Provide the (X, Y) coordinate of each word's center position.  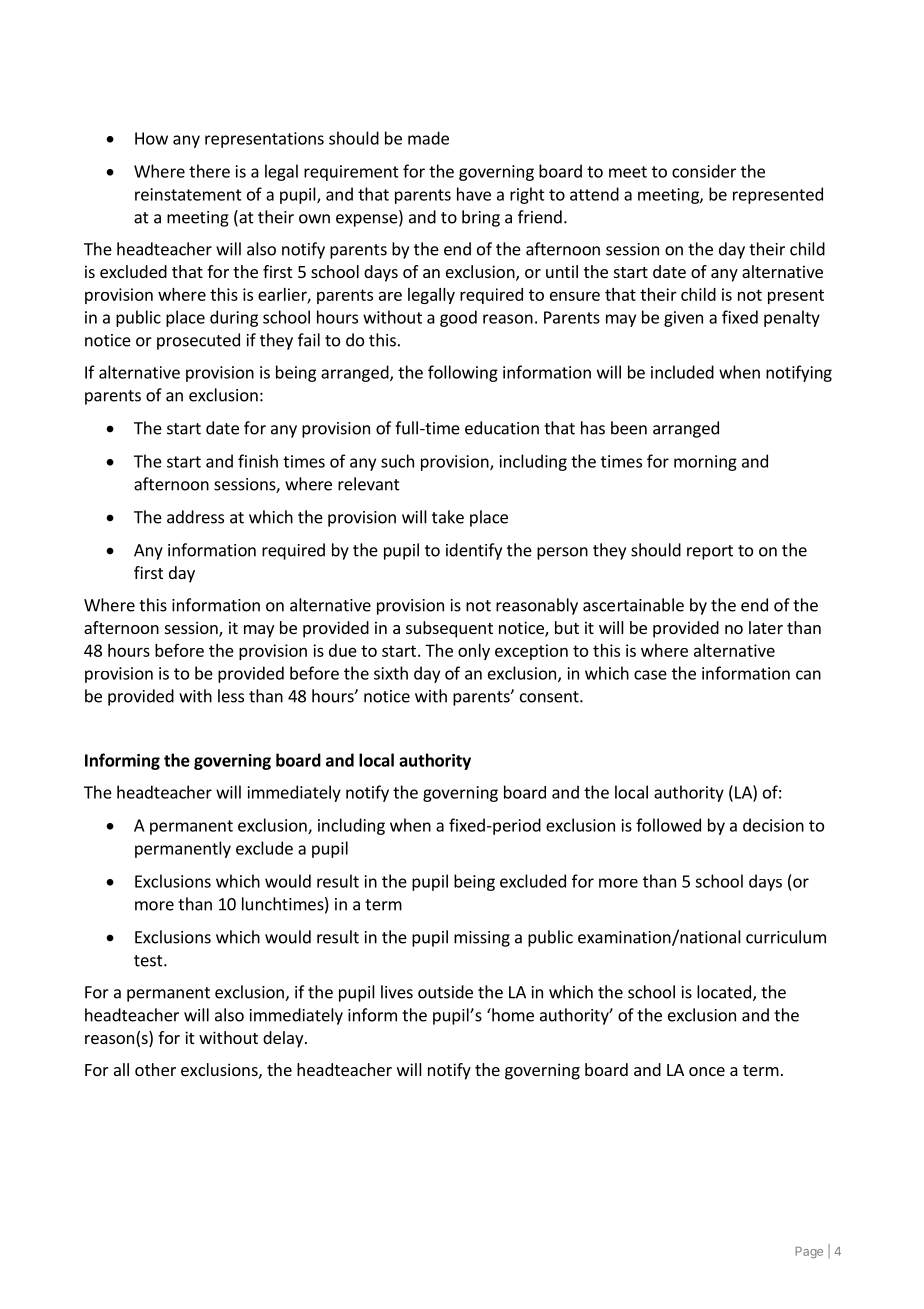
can (808, 675)
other (155, 1069)
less (231, 696)
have (474, 194)
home (512, 1015)
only (474, 652)
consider (704, 171)
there (209, 171)
